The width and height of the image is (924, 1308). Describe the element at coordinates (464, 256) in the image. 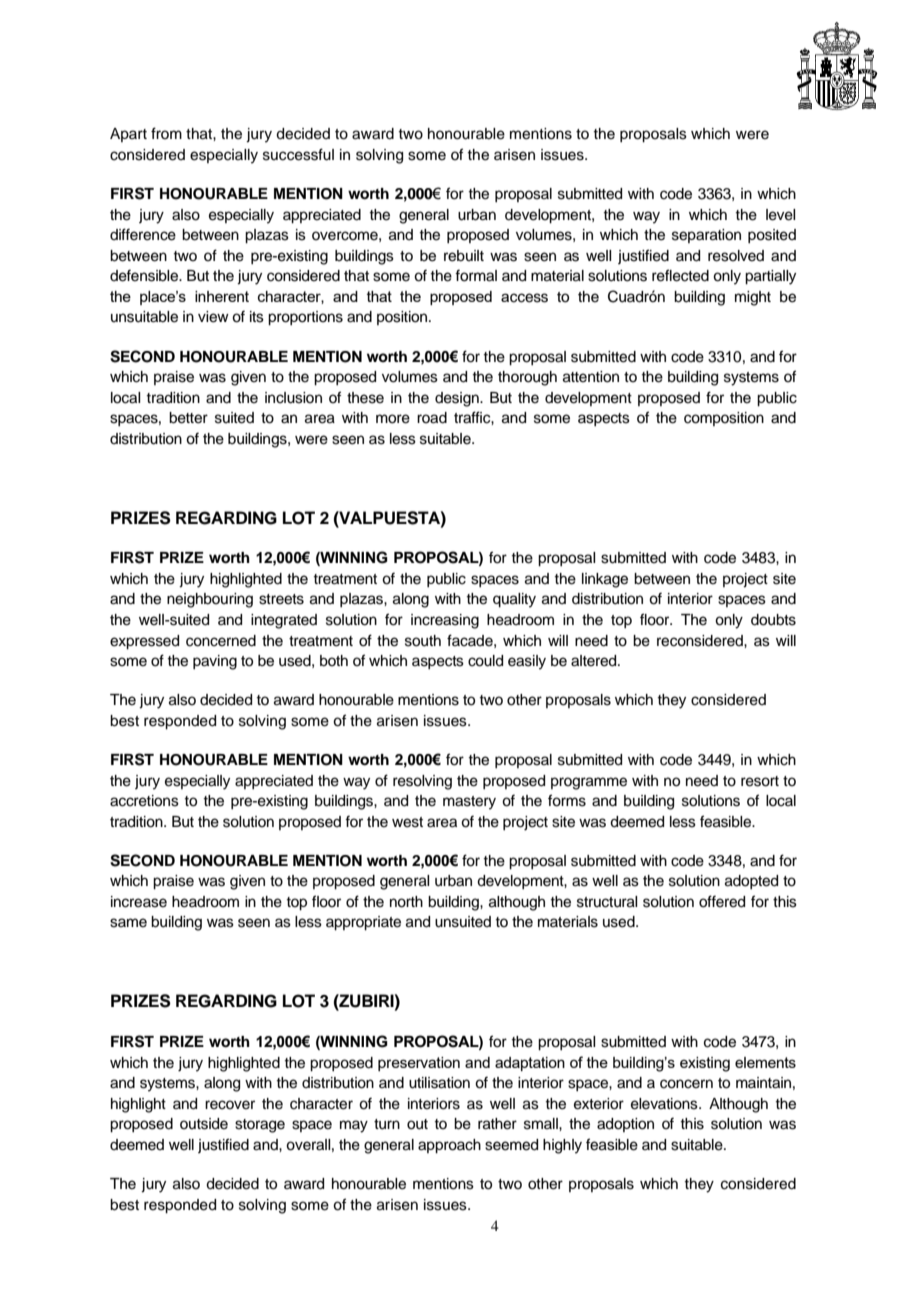

I see `rebuilt` at that location.
